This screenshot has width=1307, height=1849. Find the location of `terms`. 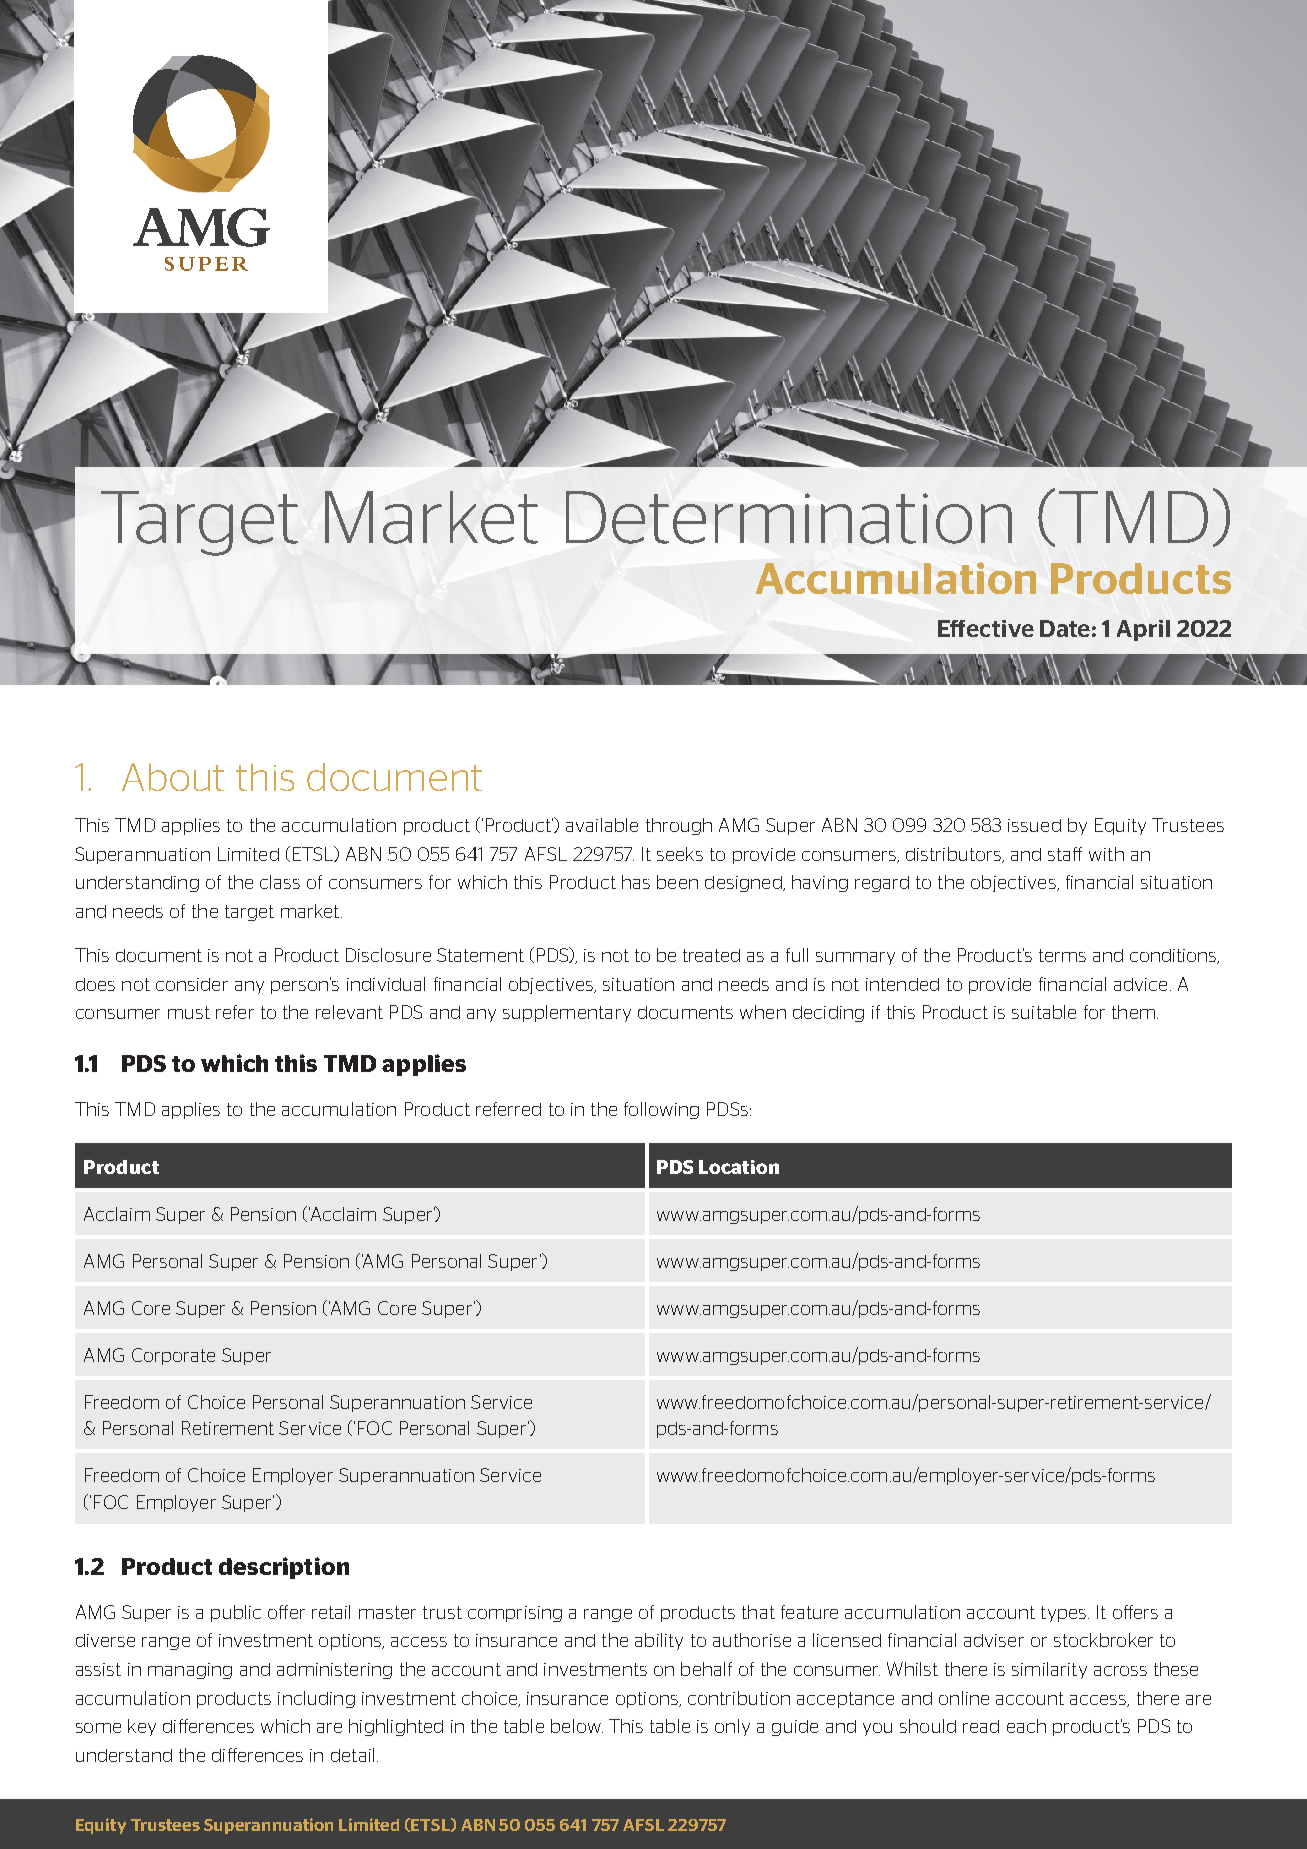

terms is located at coordinates (1062, 955).
